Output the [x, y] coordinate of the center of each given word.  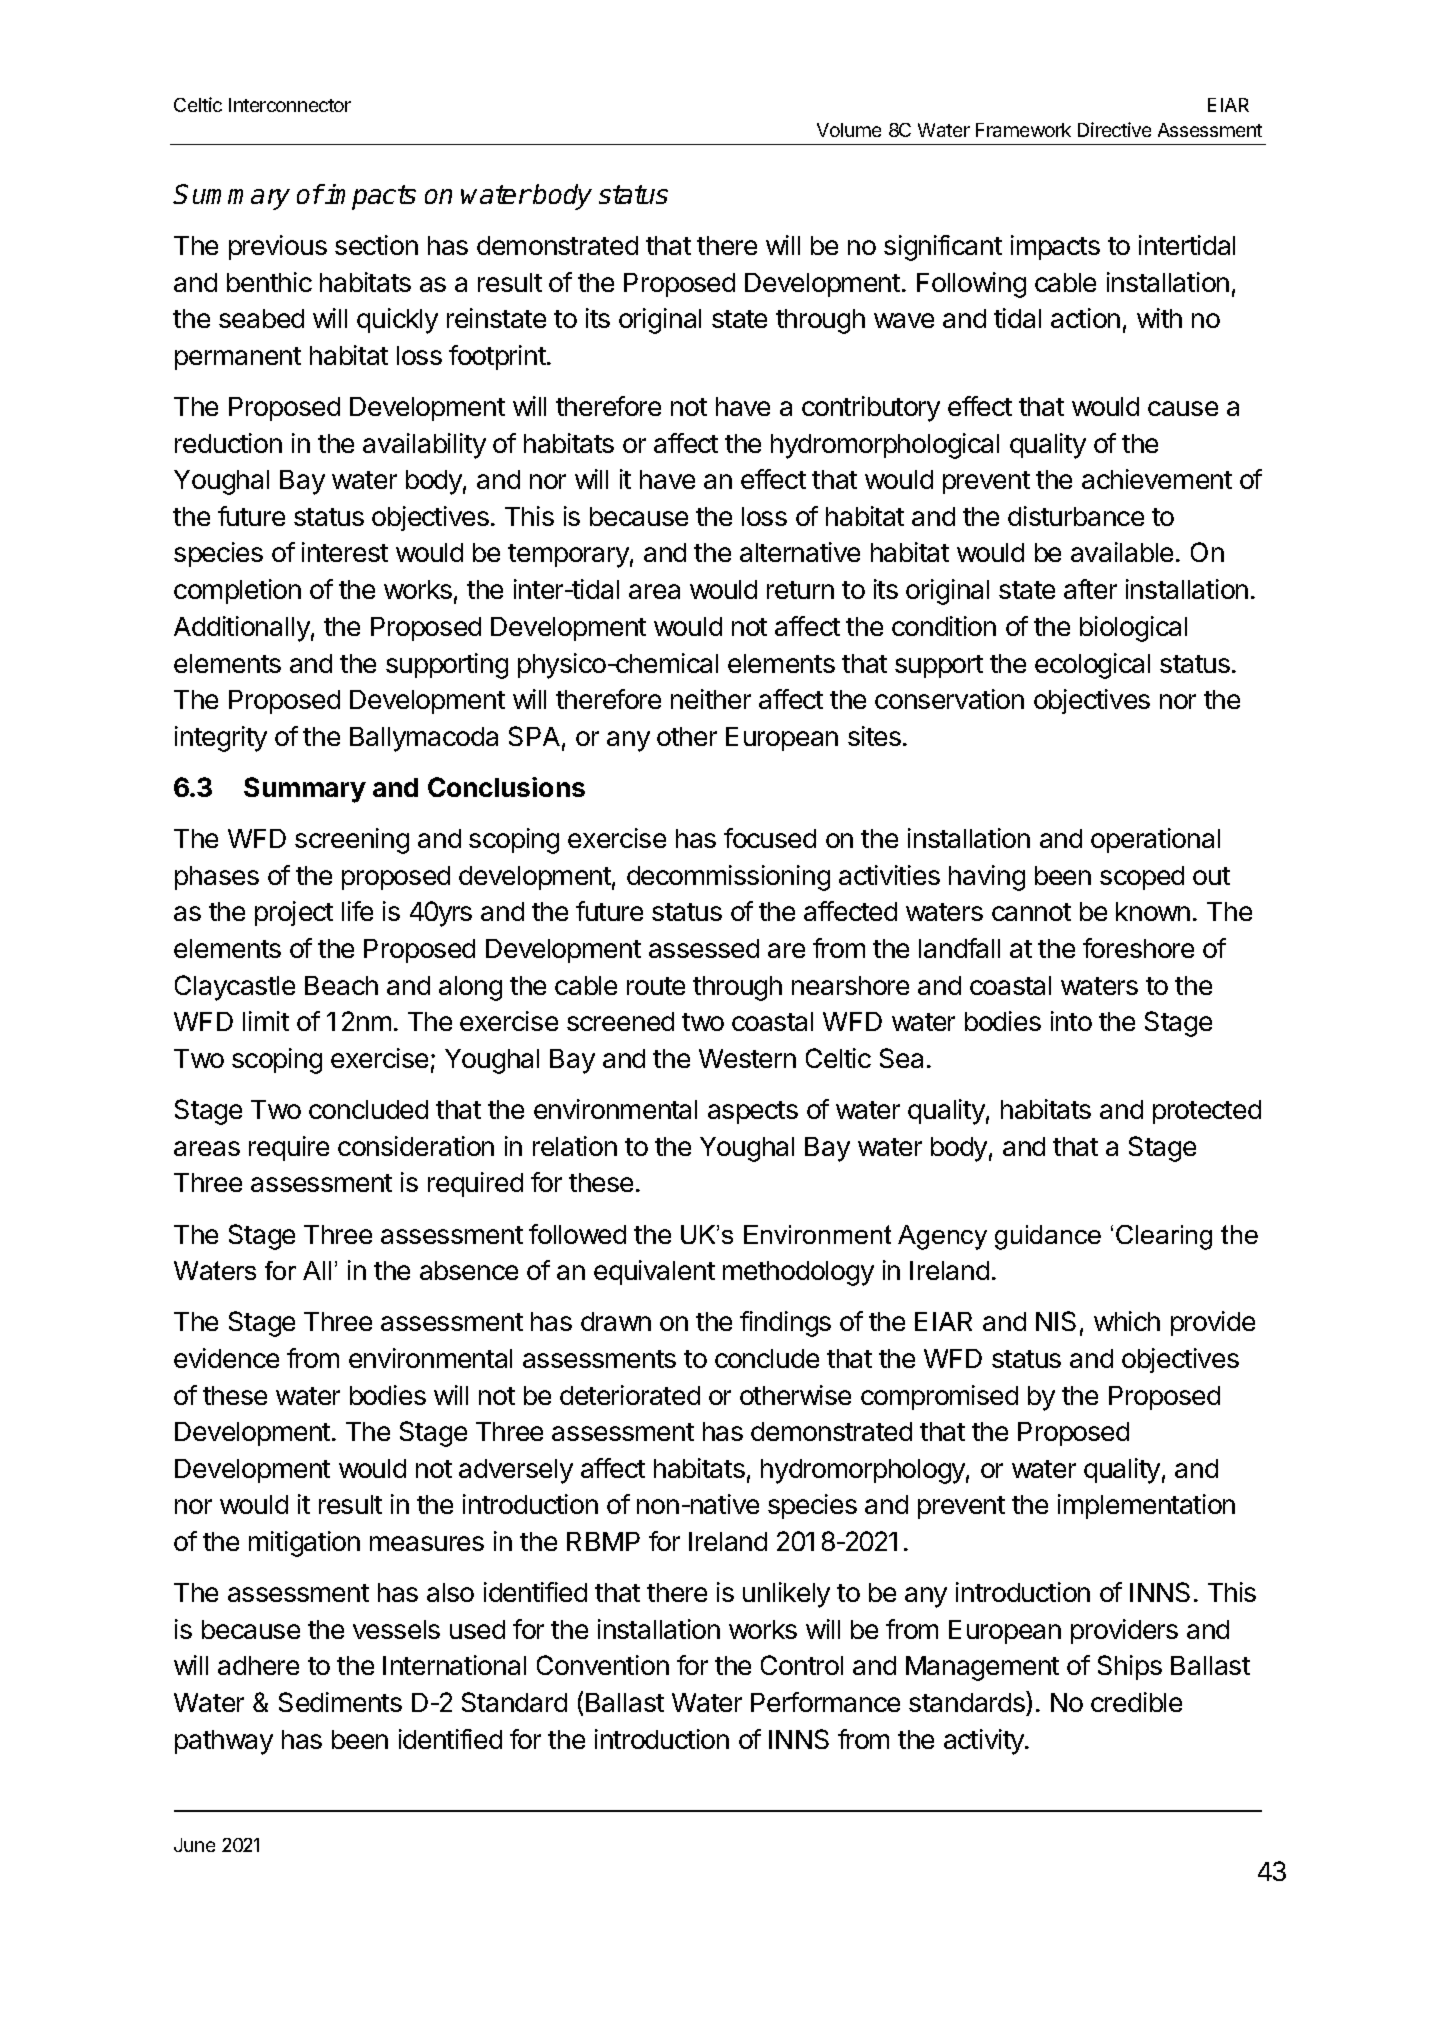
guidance [1048, 1237]
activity [985, 1742]
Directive [1114, 129]
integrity [221, 739]
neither [711, 699]
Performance [825, 1702]
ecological [1092, 666]
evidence [226, 1358]
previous [278, 247]
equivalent [654, 1272]
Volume [849, 130]
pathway [224, 1742]
